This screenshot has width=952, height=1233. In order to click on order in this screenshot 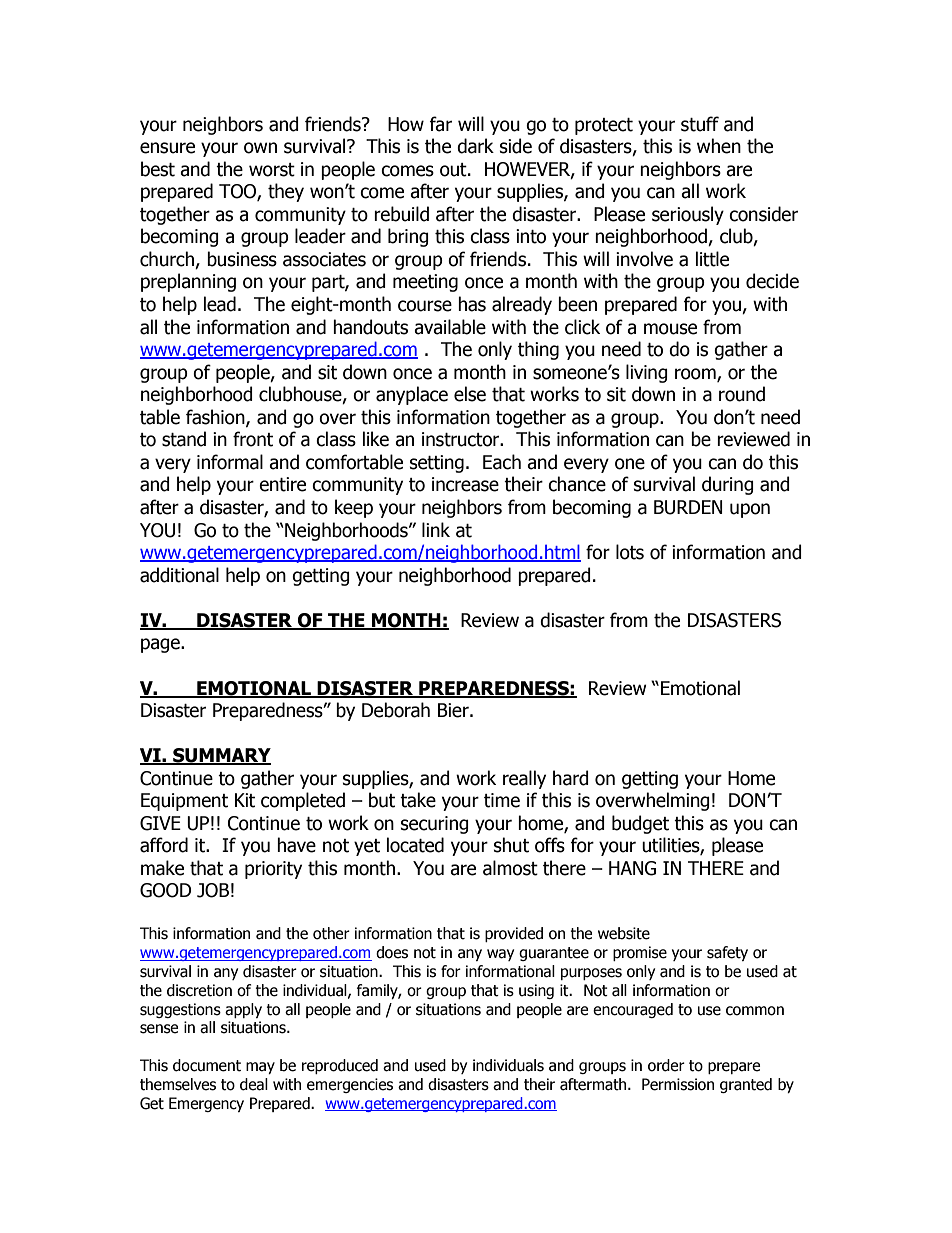, I will do `click(666, 1065)`.
